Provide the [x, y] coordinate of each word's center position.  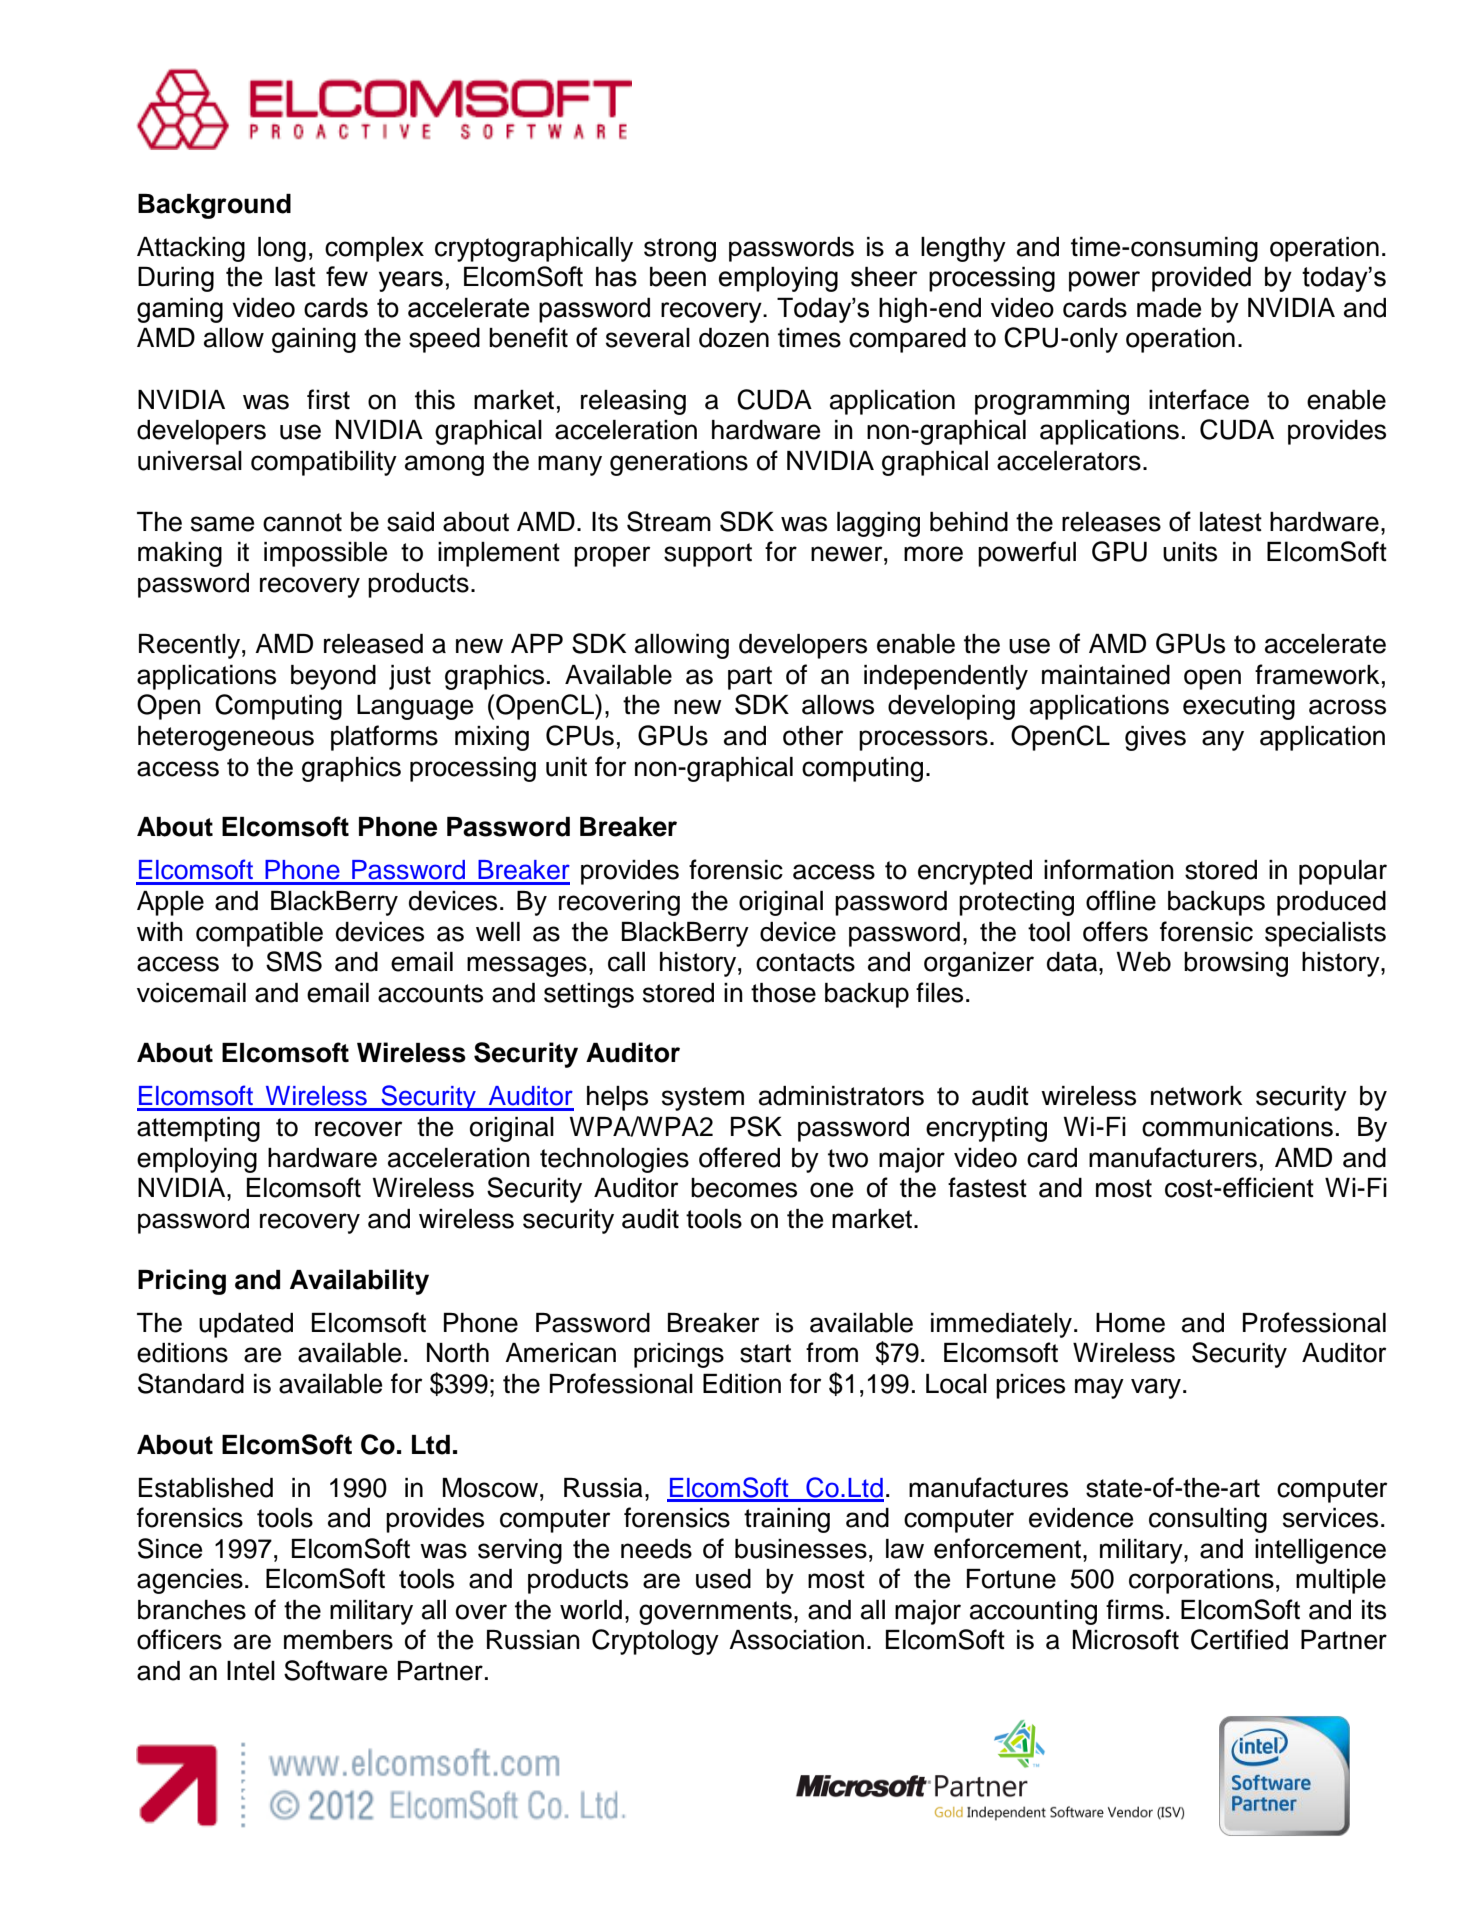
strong [680, 250]
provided [1201, 279]
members [338, 1640]
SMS [294, 961]
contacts [805, 962]
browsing [1236, 964]
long [282, 249]
